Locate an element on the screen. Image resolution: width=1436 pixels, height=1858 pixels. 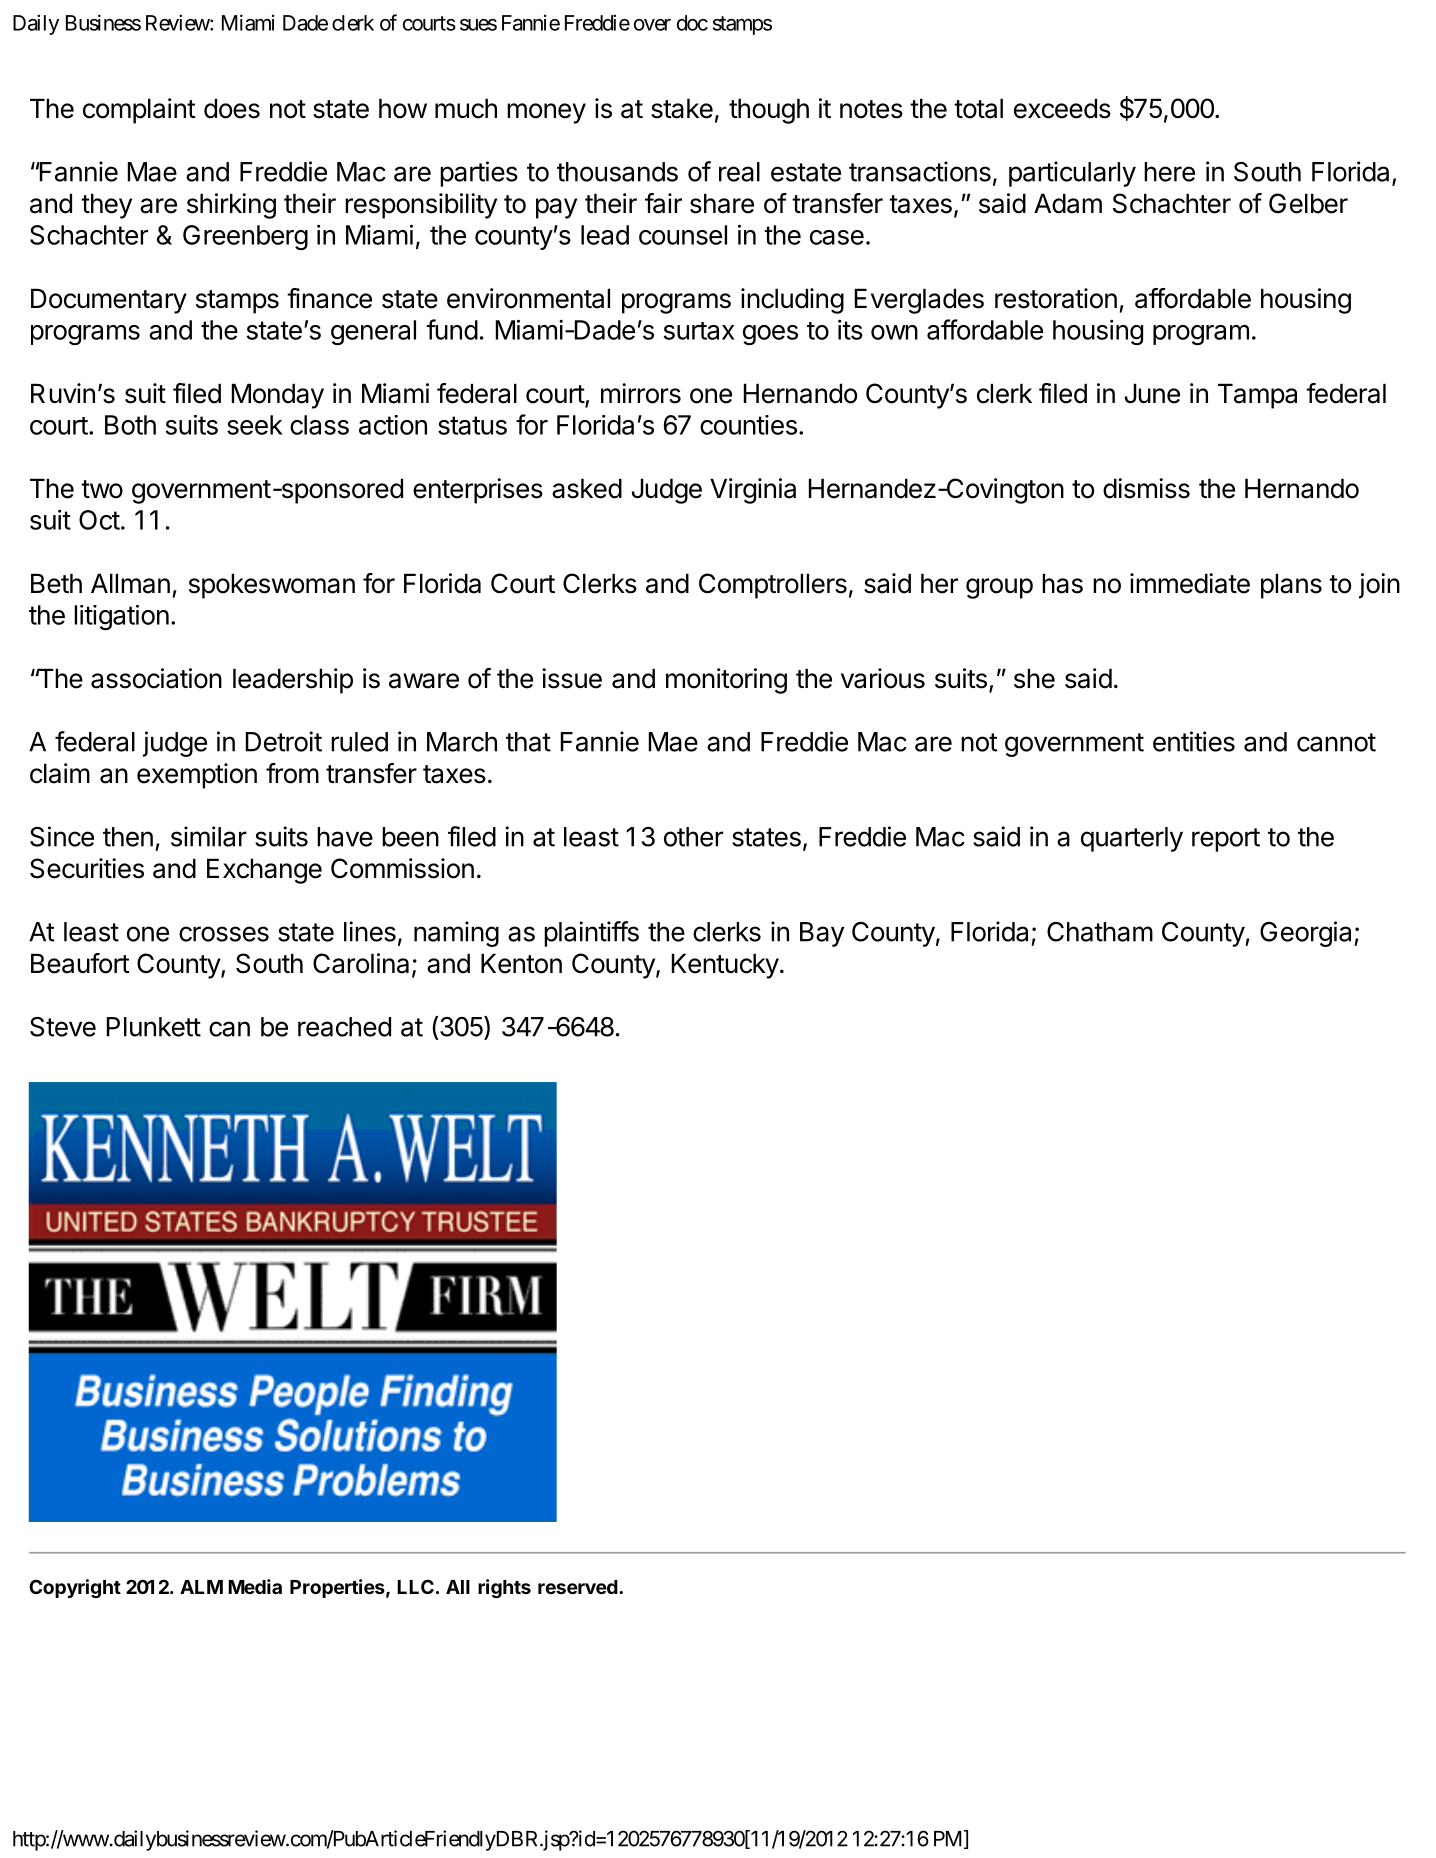
rights is located at coordinates (504, 1588).
